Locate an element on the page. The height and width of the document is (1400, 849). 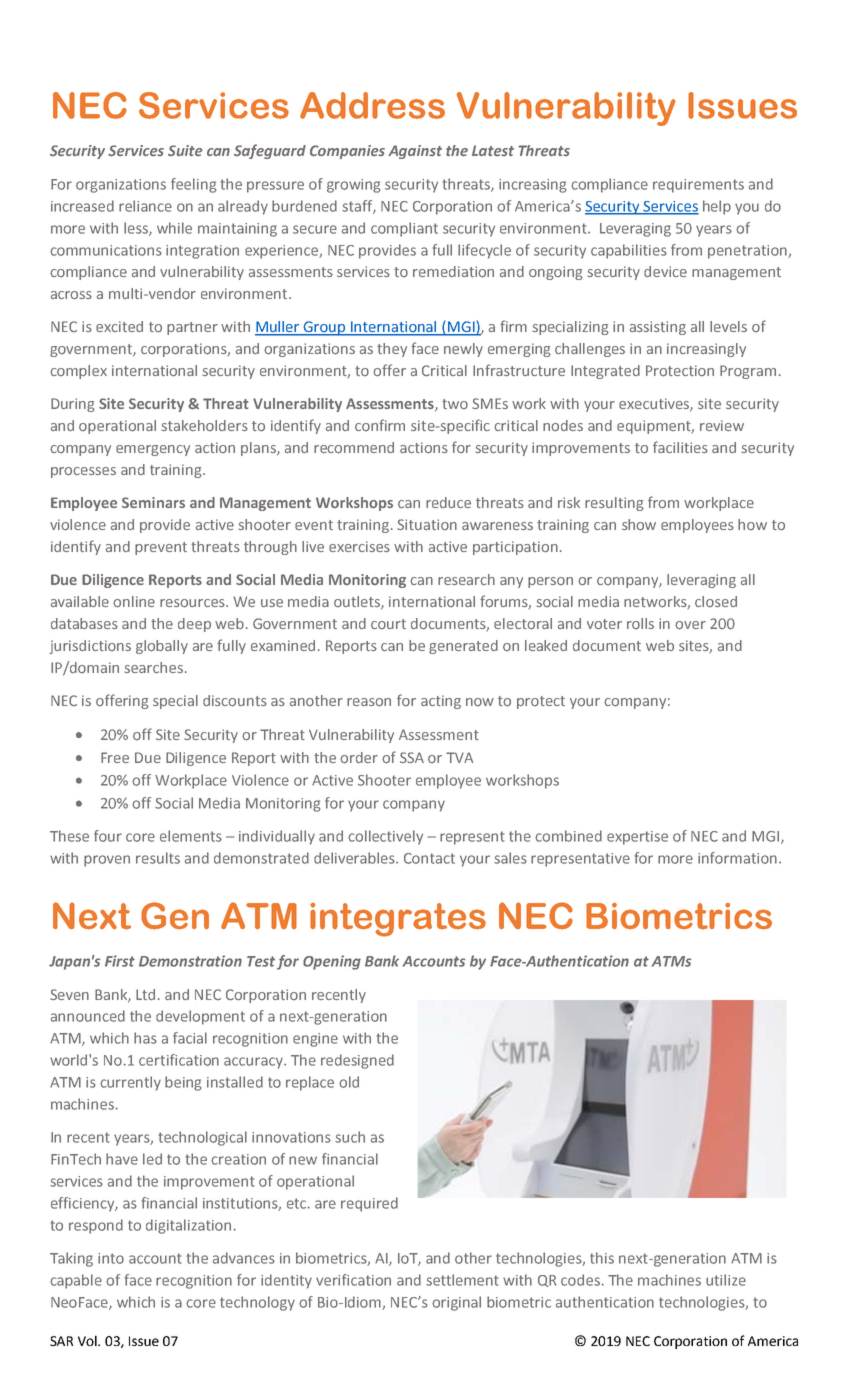
original is located at coordinates (456, 1303).
